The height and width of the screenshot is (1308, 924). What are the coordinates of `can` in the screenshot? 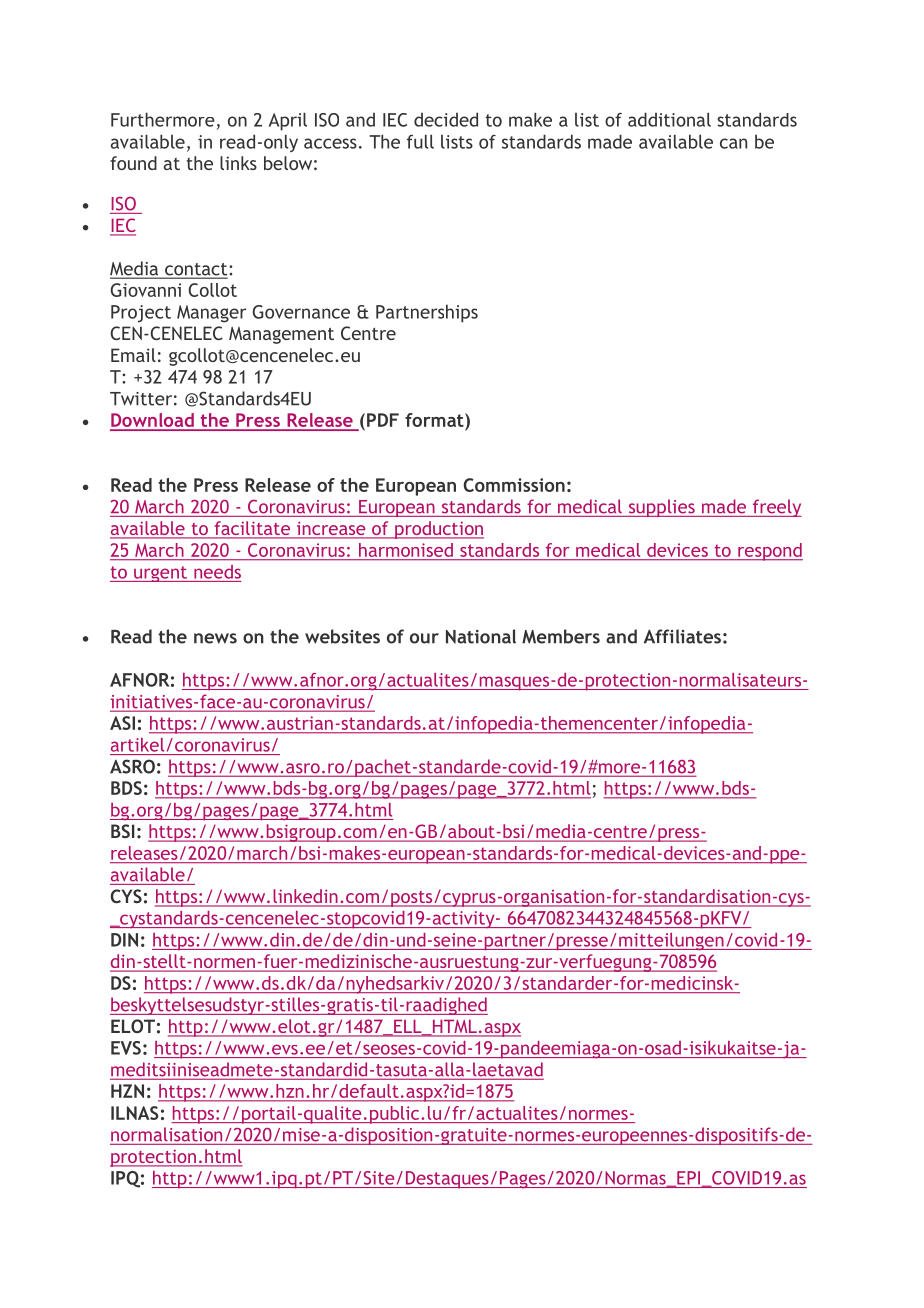 It's located at (733, 143).
